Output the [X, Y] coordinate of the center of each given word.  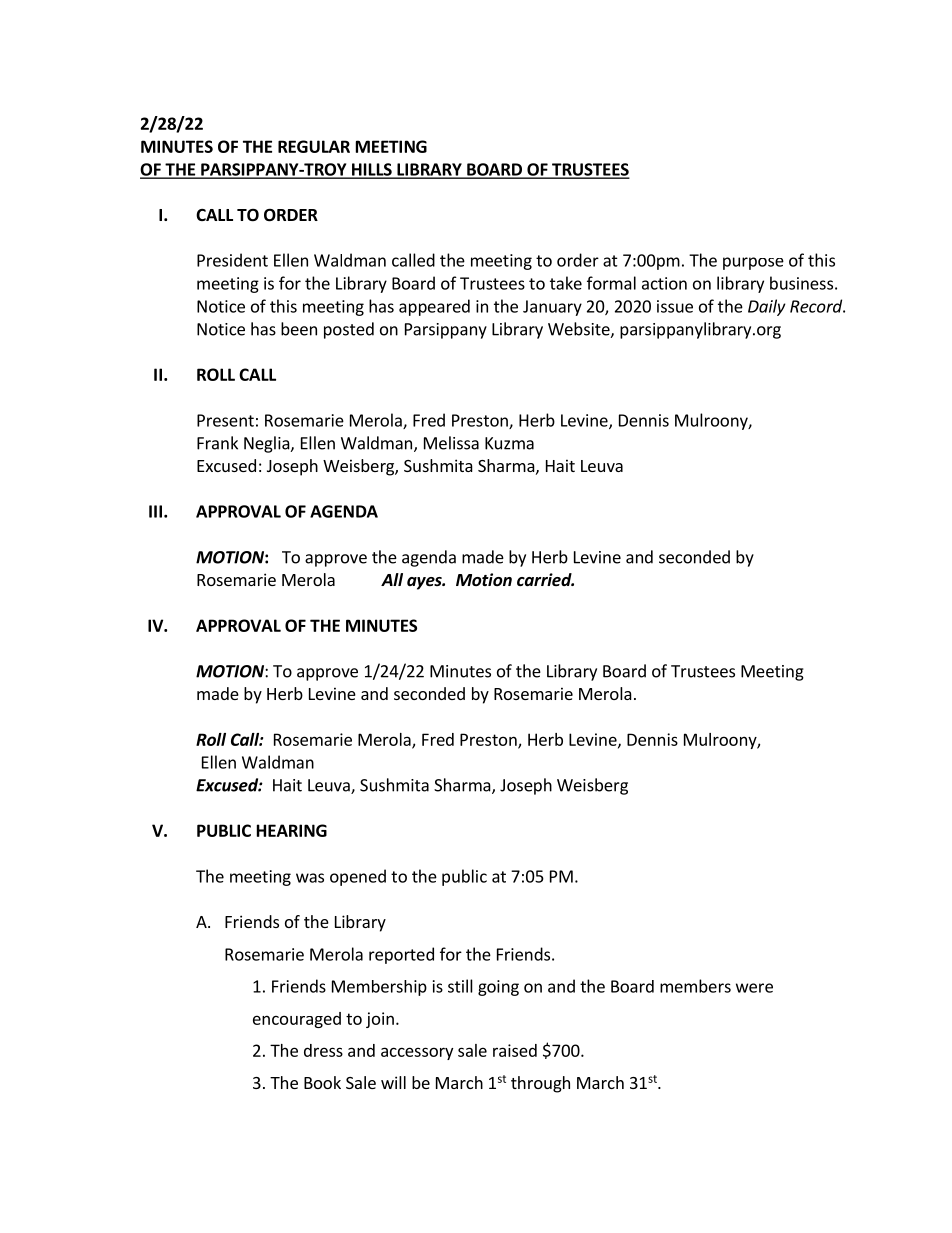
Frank [217, 443]
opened [358, 877]
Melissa [451, 443]
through [540, 1084]
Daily [767, 307]
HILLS [372, 170]
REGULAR [314, 146]
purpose [753, 263]
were [754, 988]
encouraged [297, 1020]
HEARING [292, 830]
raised [515, 1050]
